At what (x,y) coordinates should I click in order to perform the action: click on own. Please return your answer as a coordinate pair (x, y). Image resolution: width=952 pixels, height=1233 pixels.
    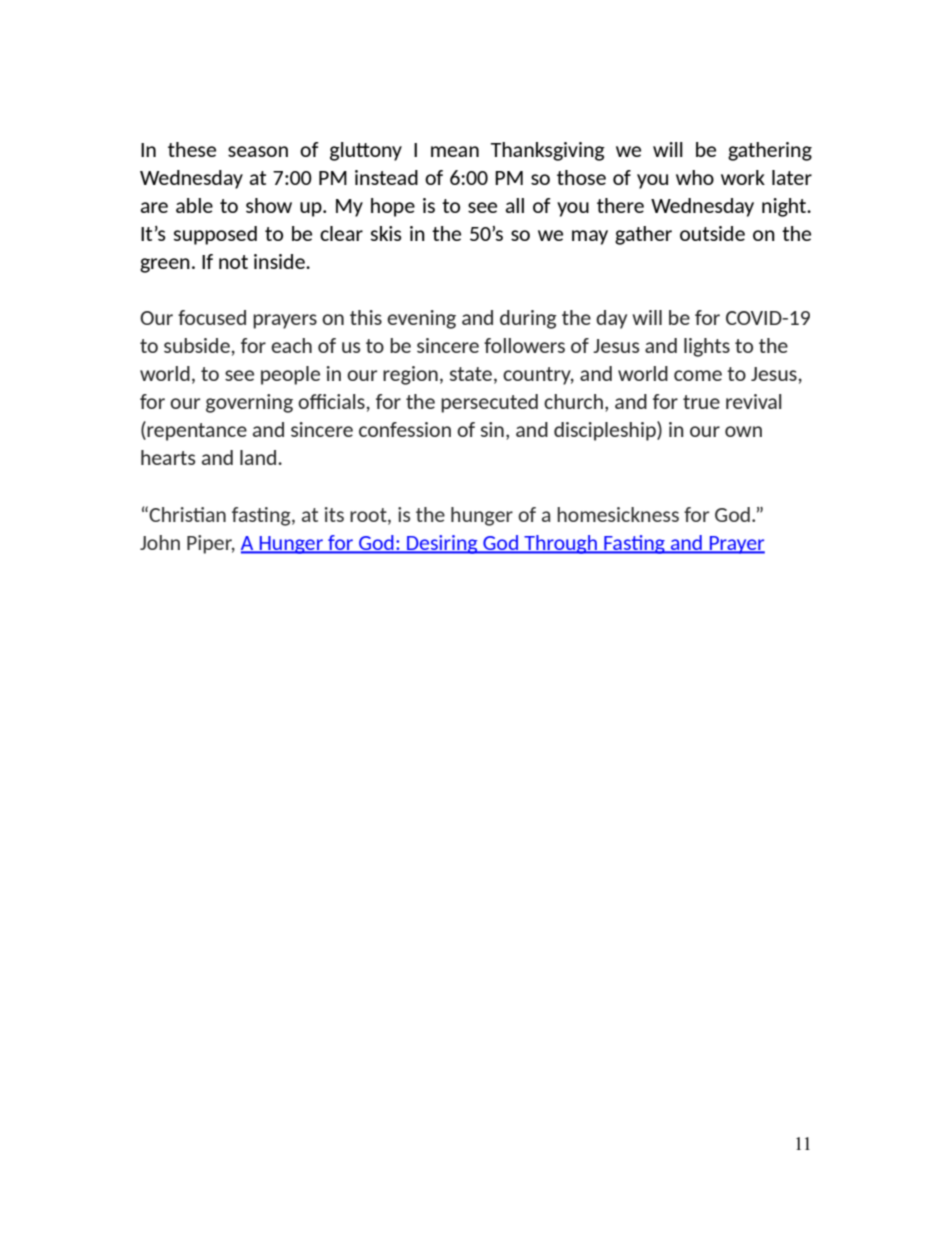
    Looking at the image, I should click on (743, 431).
